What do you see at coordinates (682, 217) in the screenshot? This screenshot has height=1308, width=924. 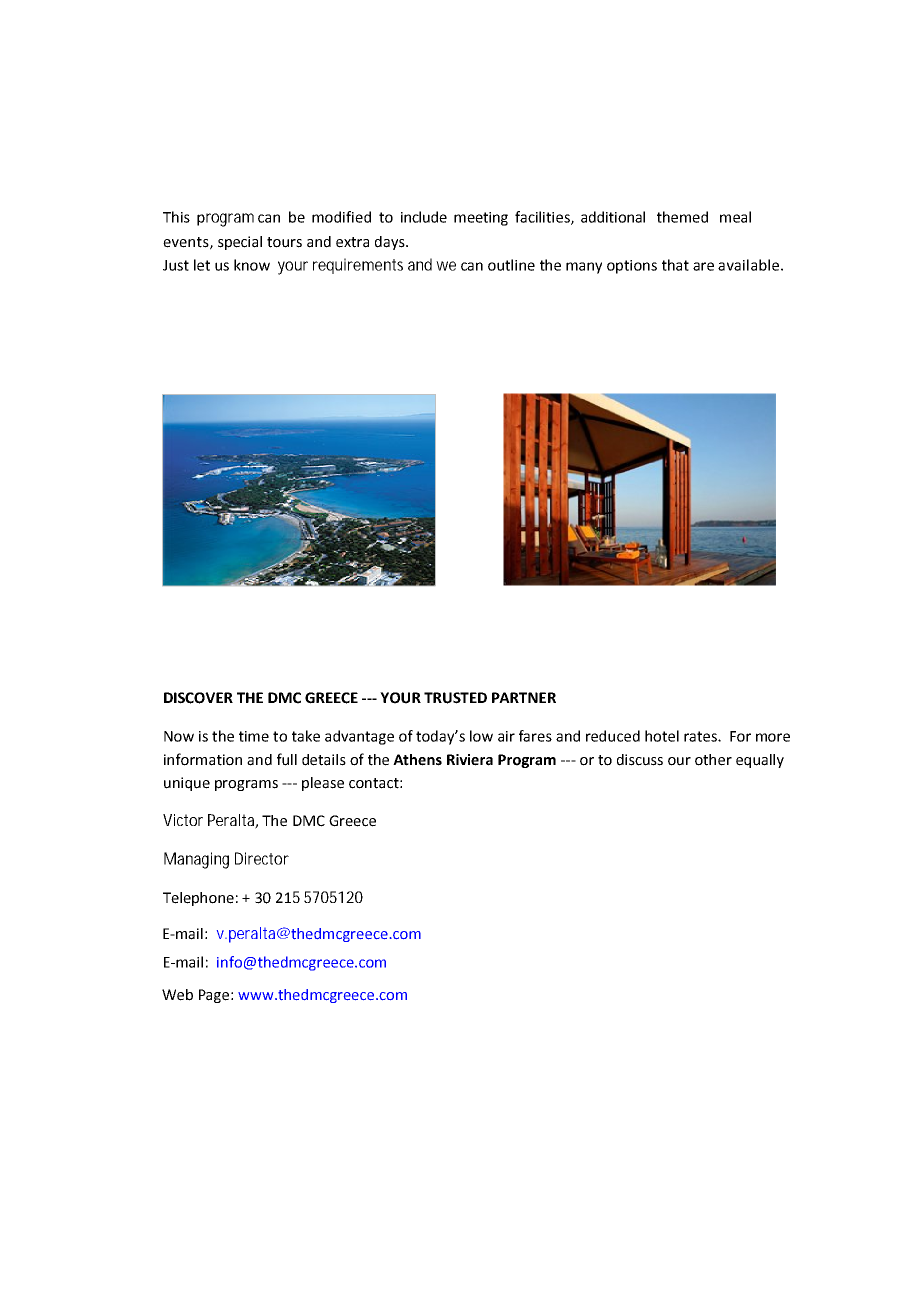 I see `themed` at bounding box center [682, 217].
